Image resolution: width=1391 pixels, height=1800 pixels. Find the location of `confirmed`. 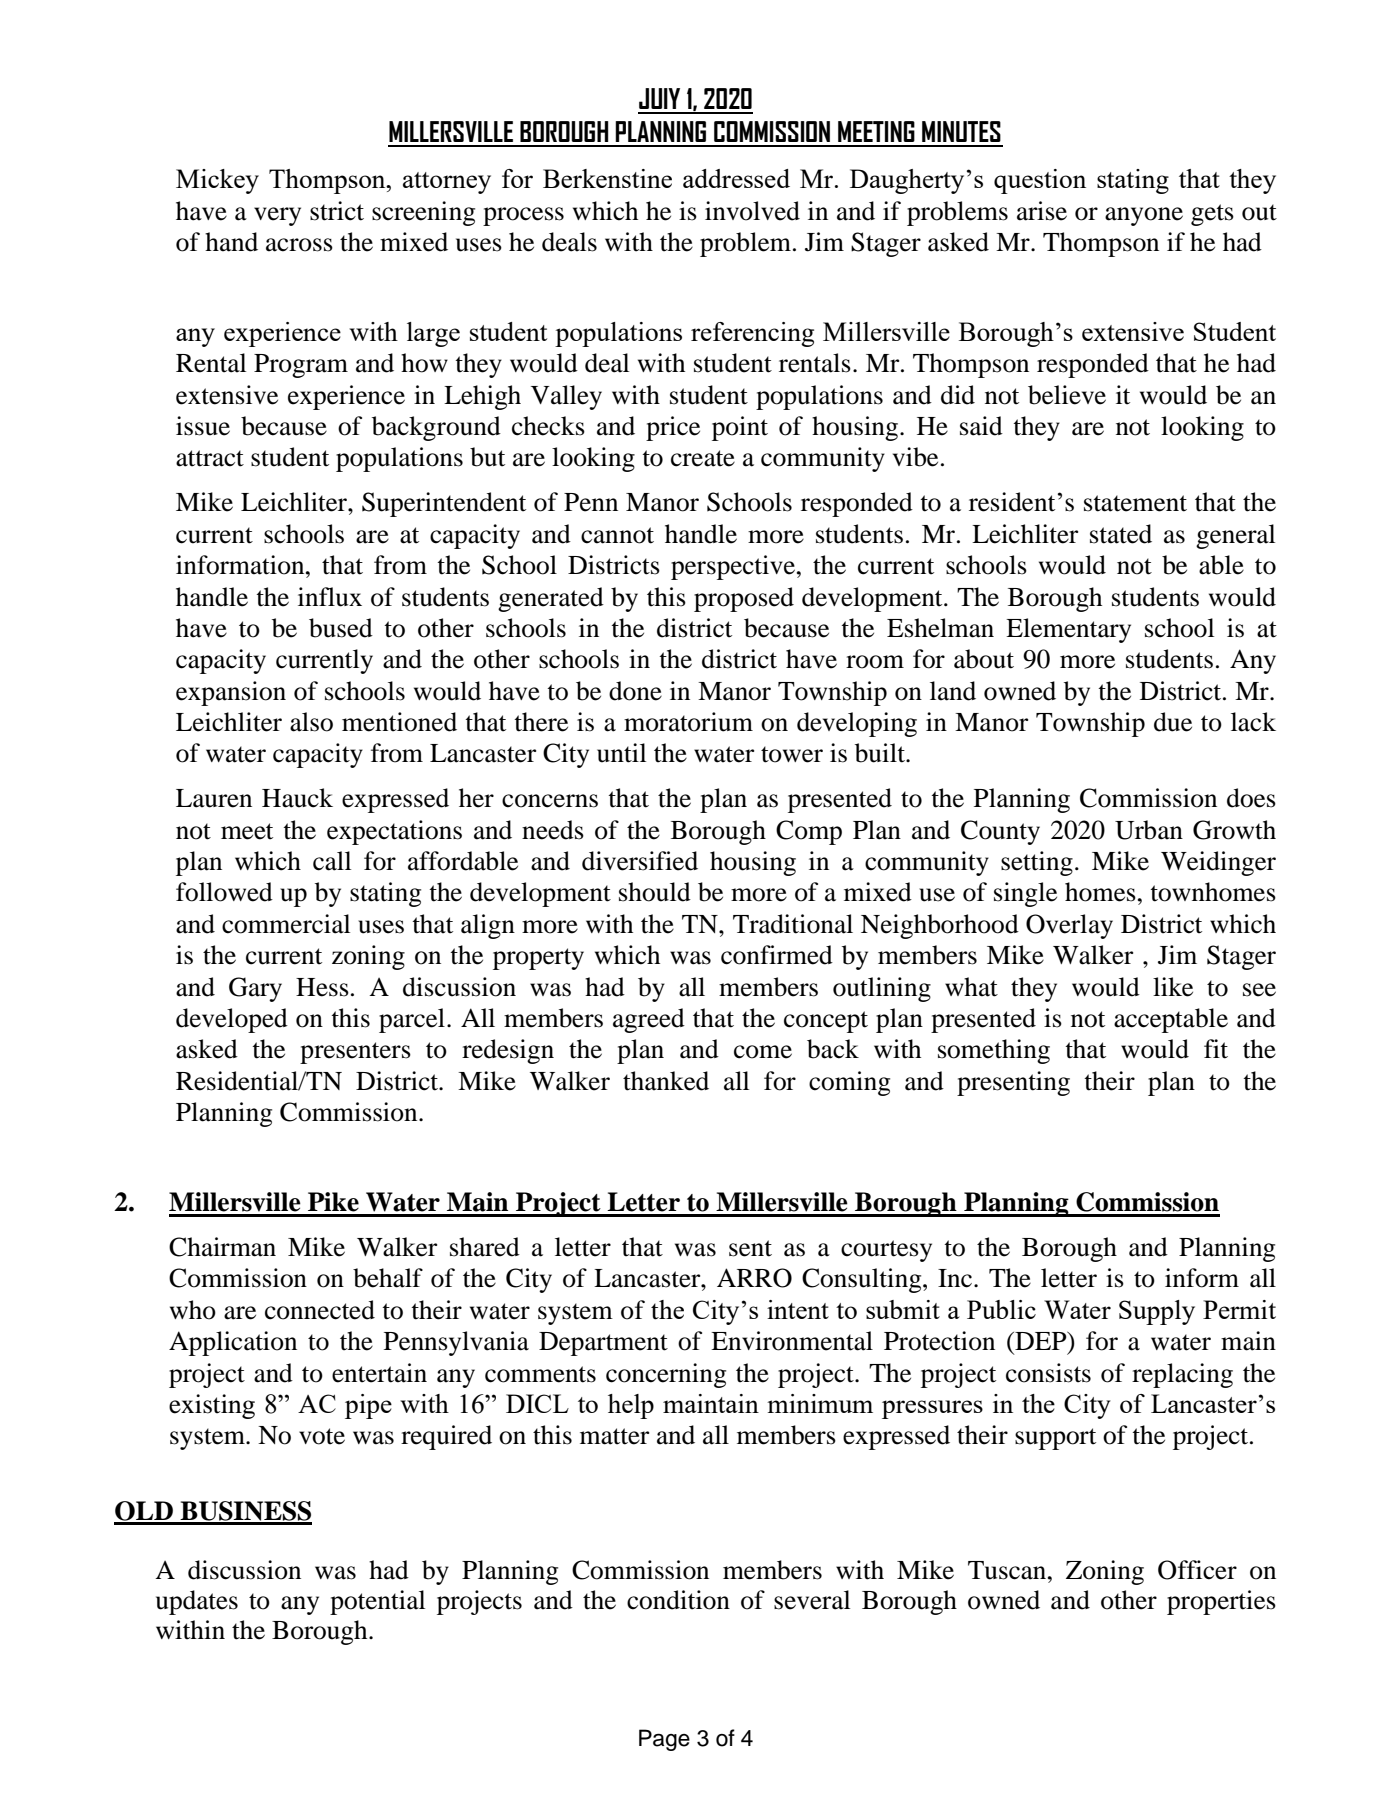

confirmed is located at coordinates (777, 955).
